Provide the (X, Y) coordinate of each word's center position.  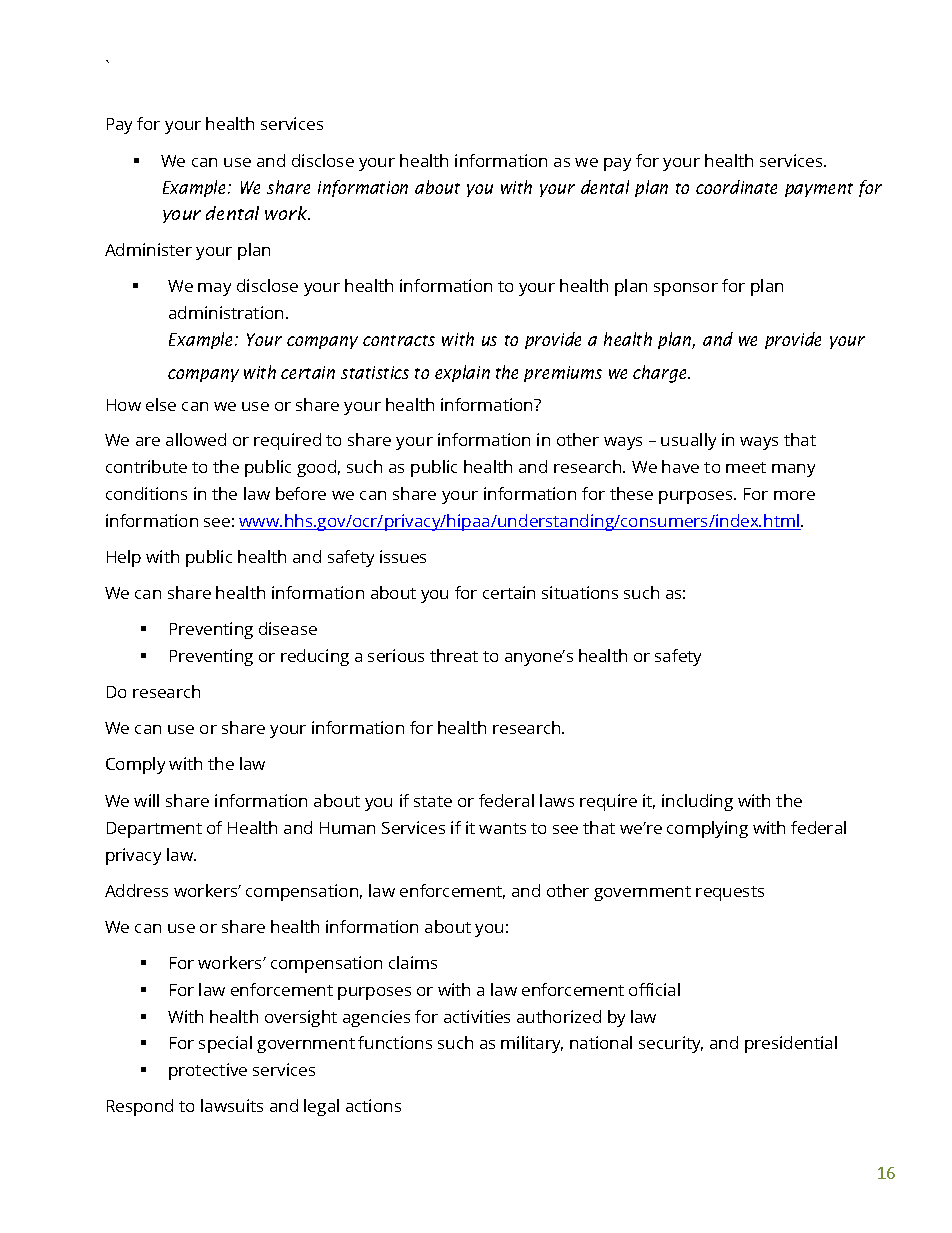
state (433, 801)
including (697, 802)
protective (208, 1071)
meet (746, 467)
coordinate (736, 187)
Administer (148, 249)
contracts (399, 340)
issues (403, 556)
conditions (146, 493)
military (532, 1044)
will (146, 800)
